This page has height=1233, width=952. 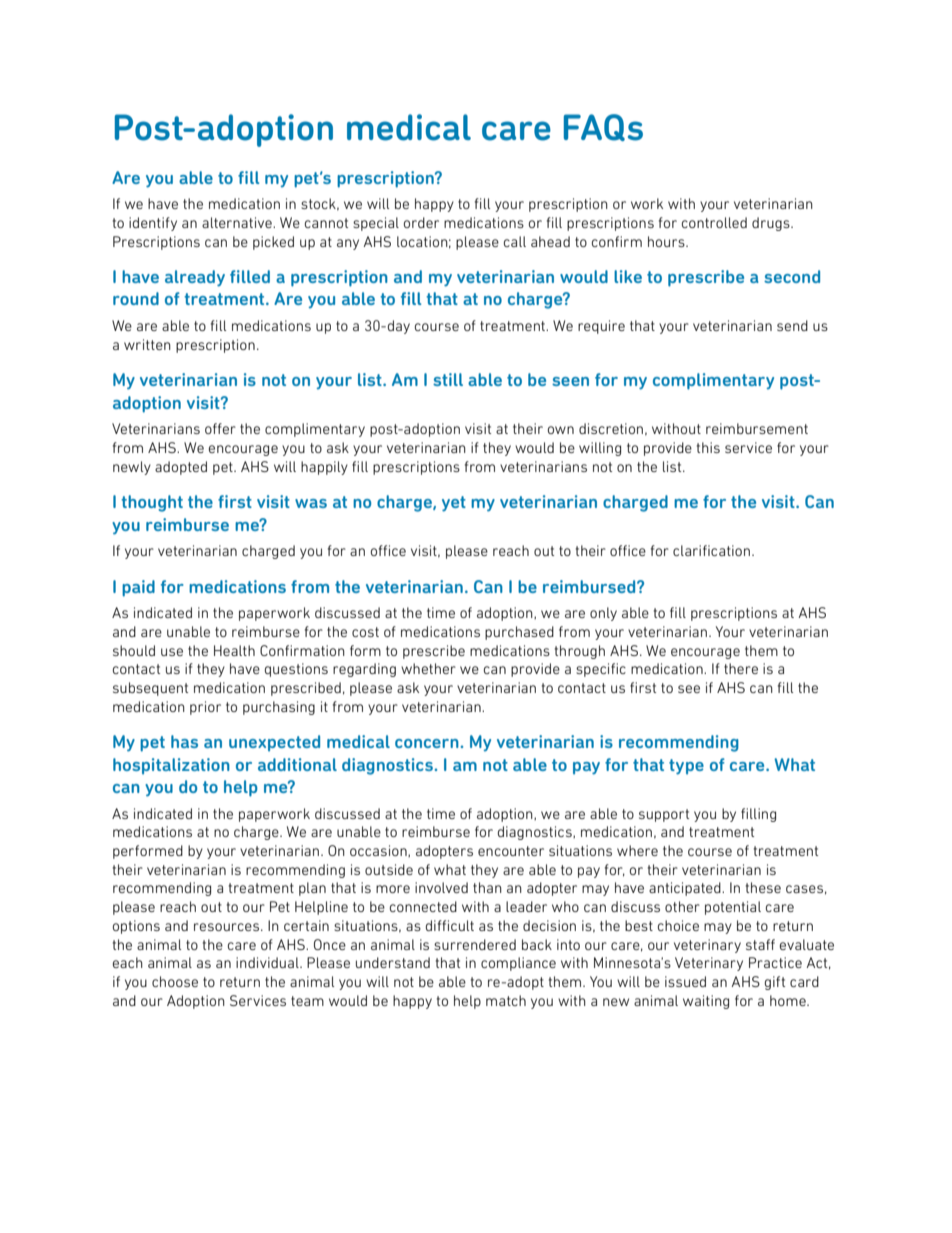 I want to click on whether, so click(x=428, y=668).
